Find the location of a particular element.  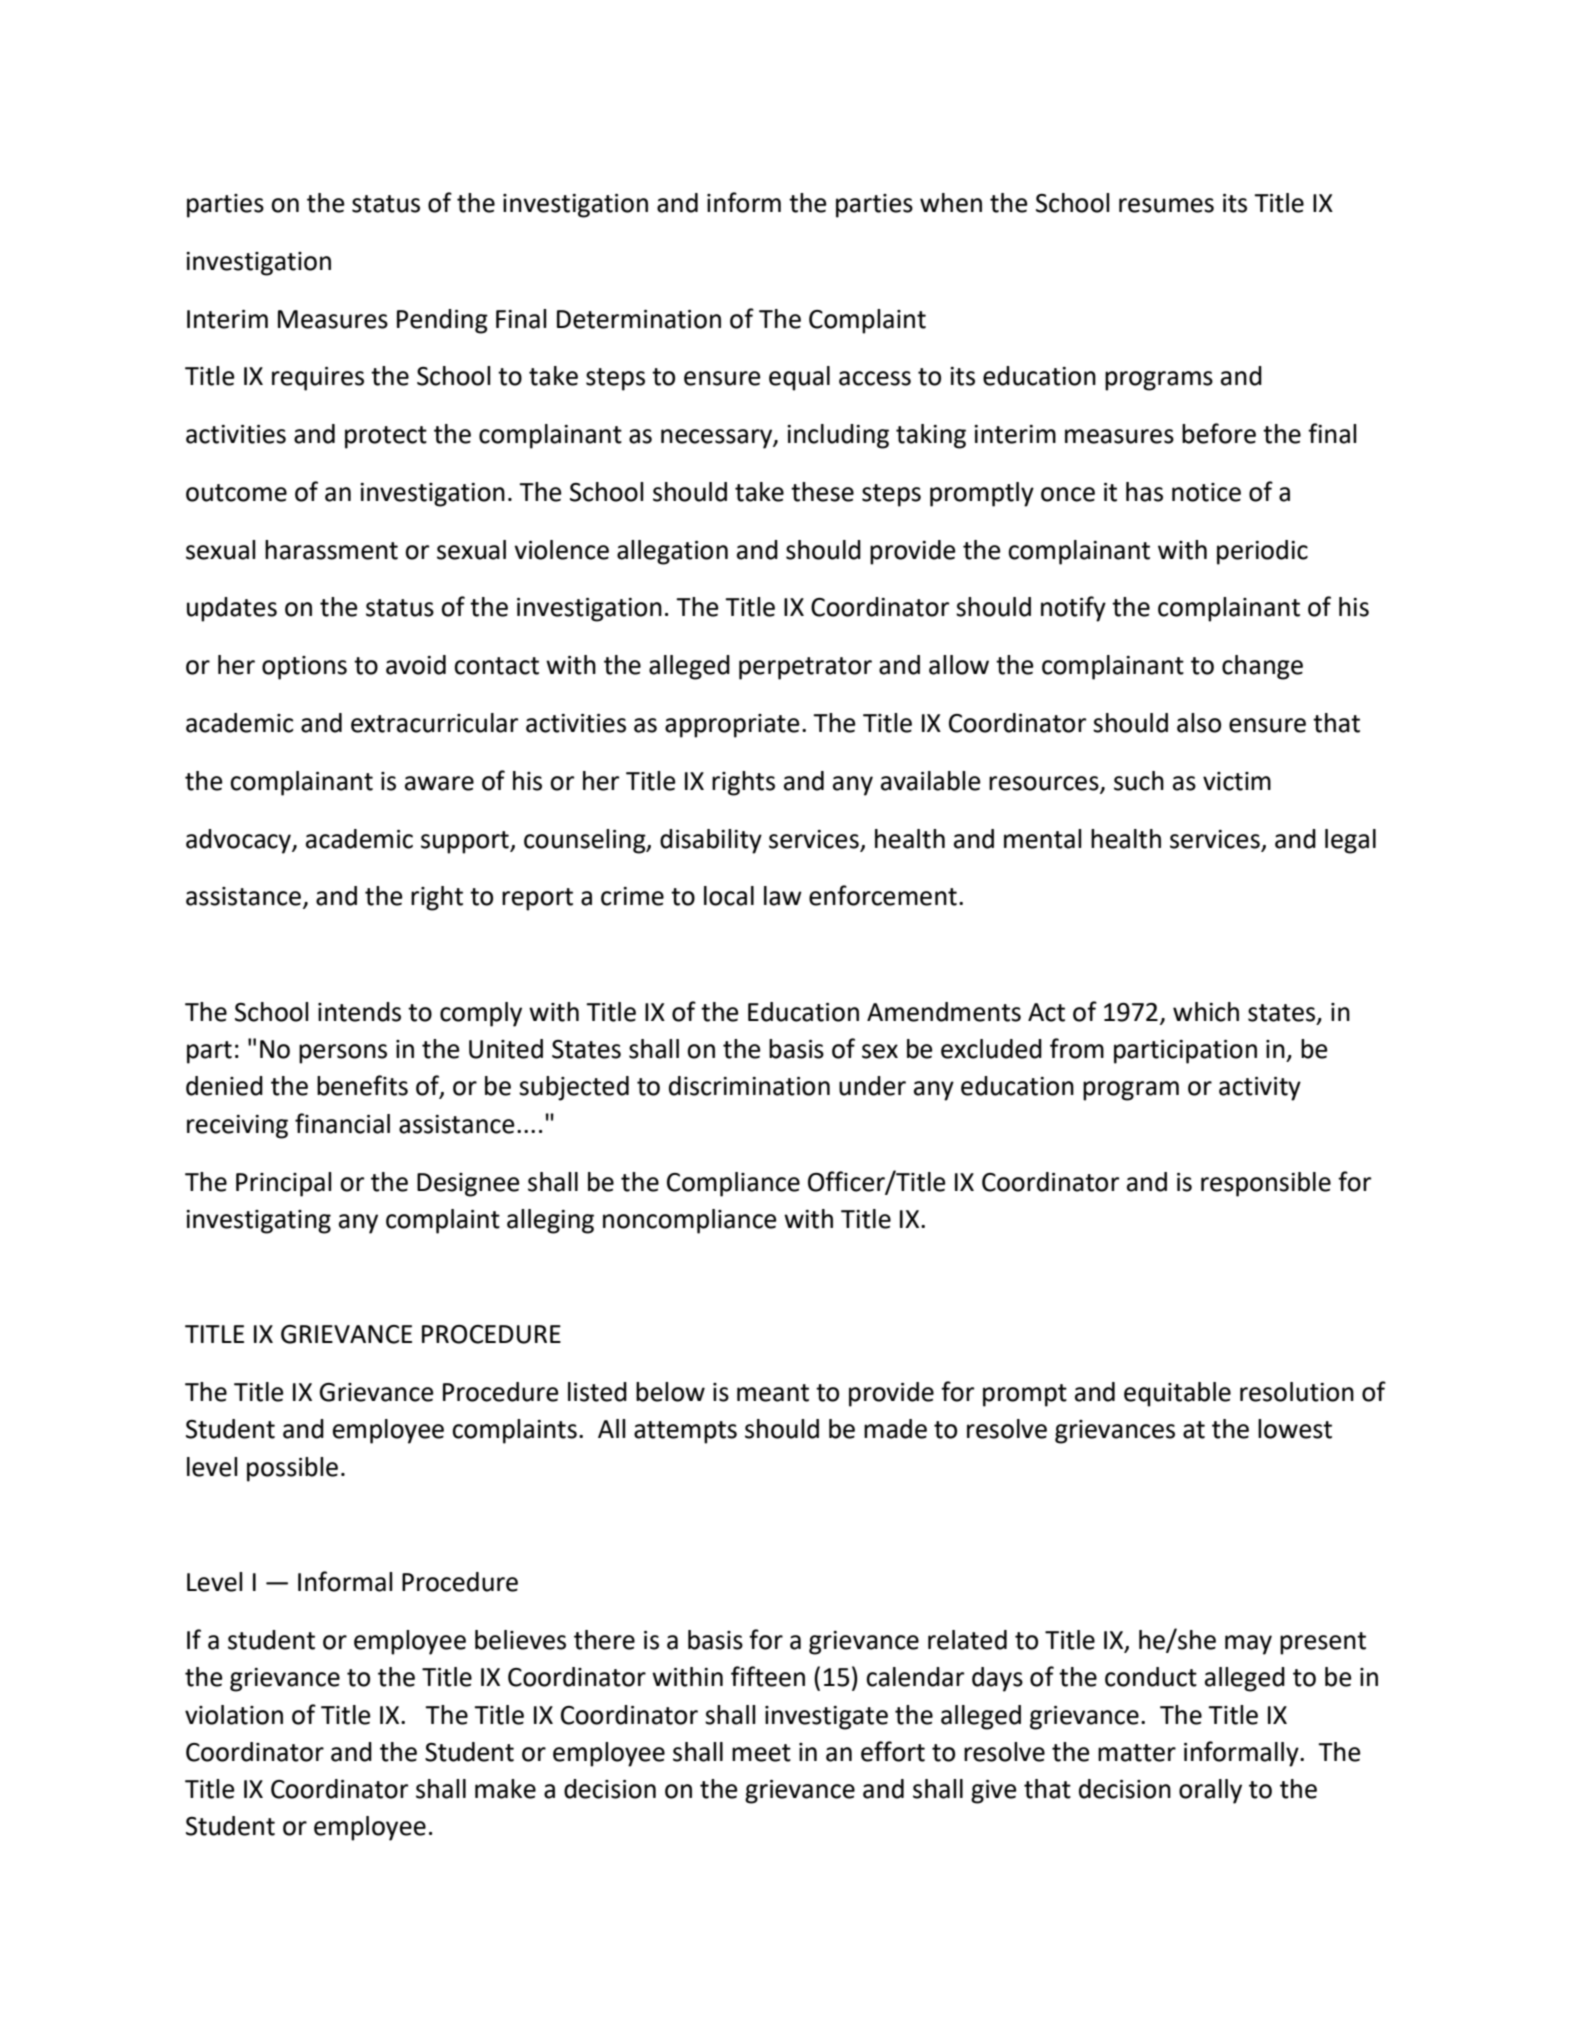

responsible is located at coordinates (1266, 1184).
